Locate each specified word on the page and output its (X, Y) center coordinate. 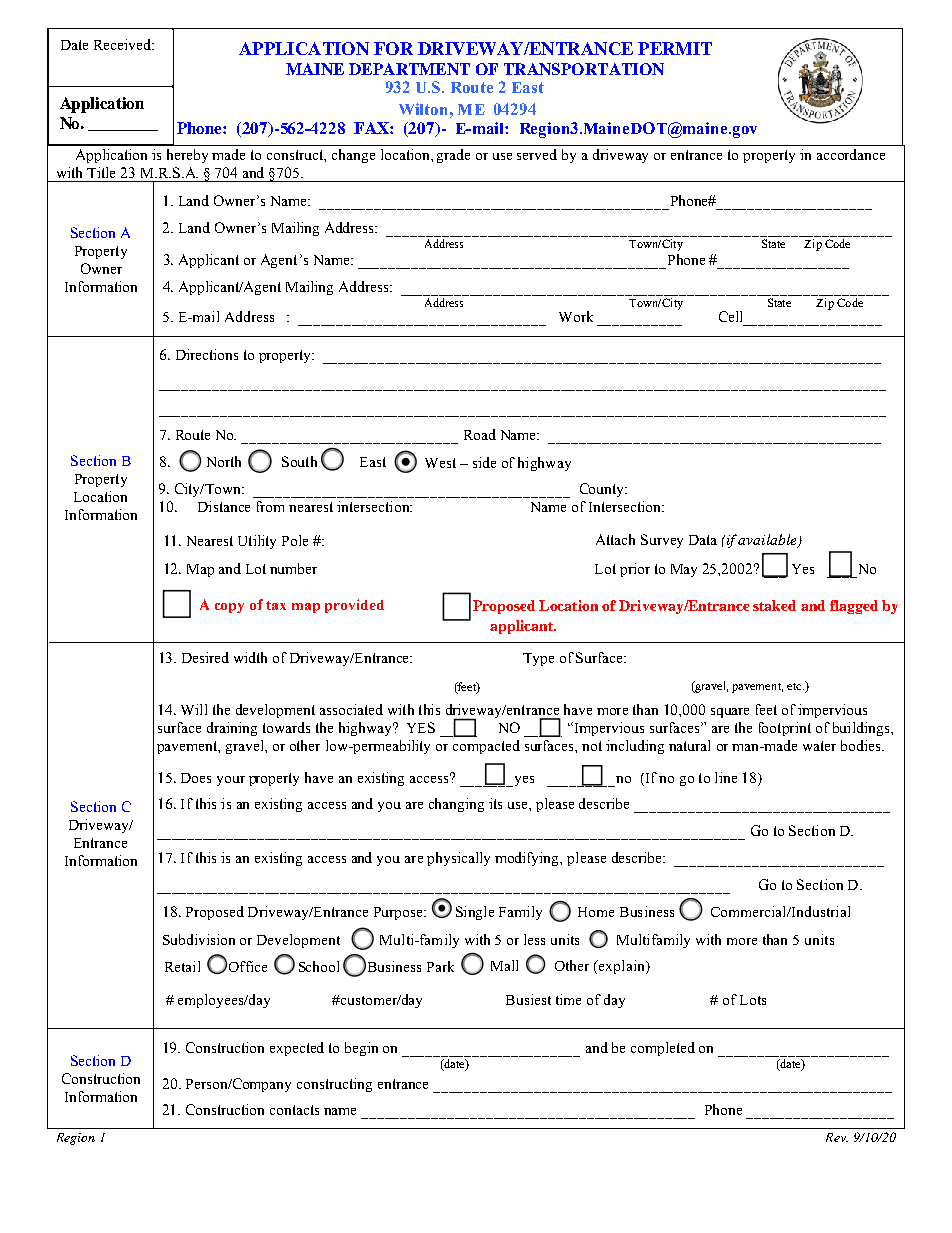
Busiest (528, 999)
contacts (294, 1110)
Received (124, 44)
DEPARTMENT (409, 69)
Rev (837, 1137)
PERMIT (675, 48)
